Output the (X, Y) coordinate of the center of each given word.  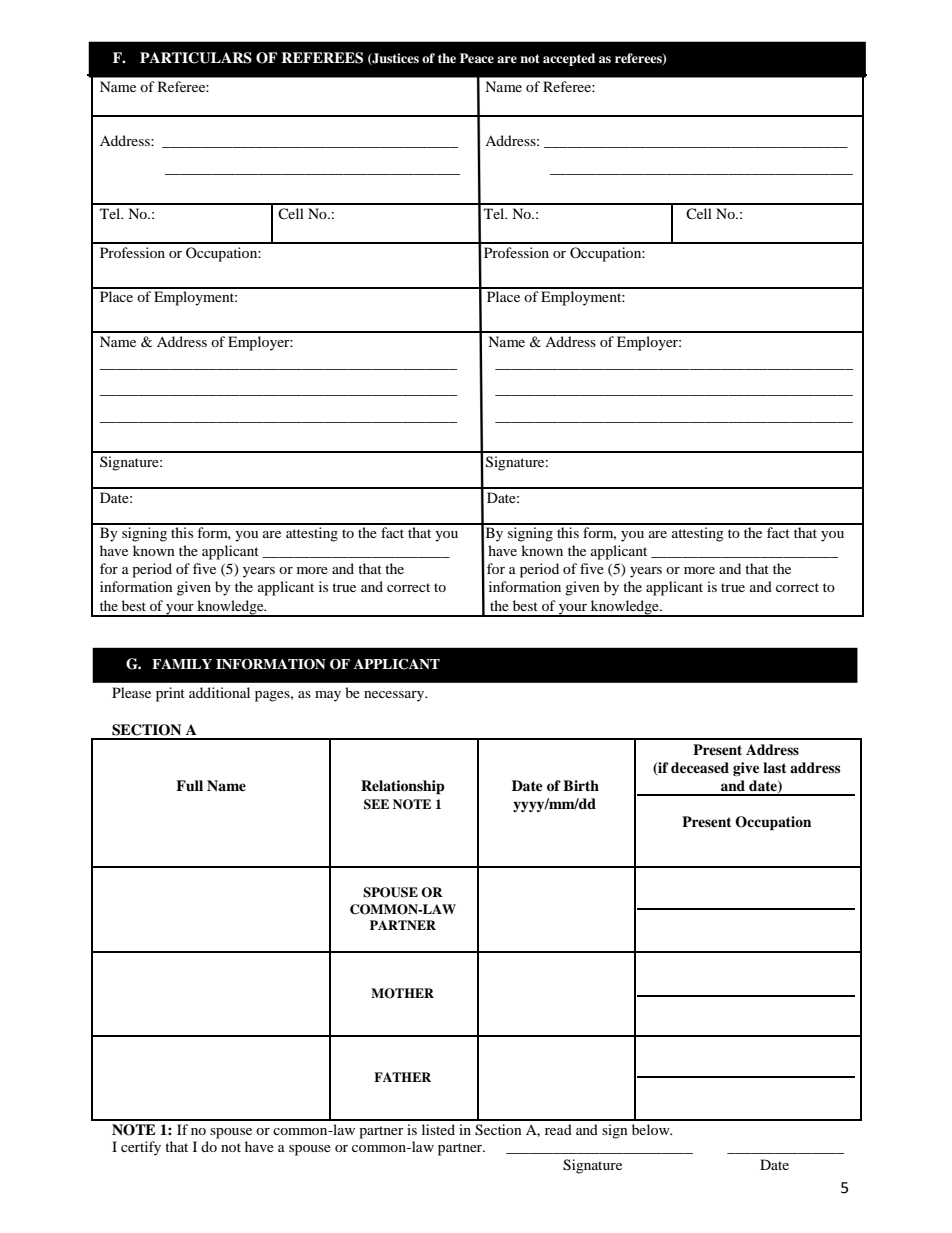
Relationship (403, 787)
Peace (477, 58)
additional (219, 692)
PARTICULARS (196, 58)
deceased (700, 768)
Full (189, 785)
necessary (395, 696)
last (774, 767)
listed (438, 1129)
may (328, 696)
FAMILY (182, 664)
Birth (581, 785)
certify (141, 1148)
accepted (569, 59)
